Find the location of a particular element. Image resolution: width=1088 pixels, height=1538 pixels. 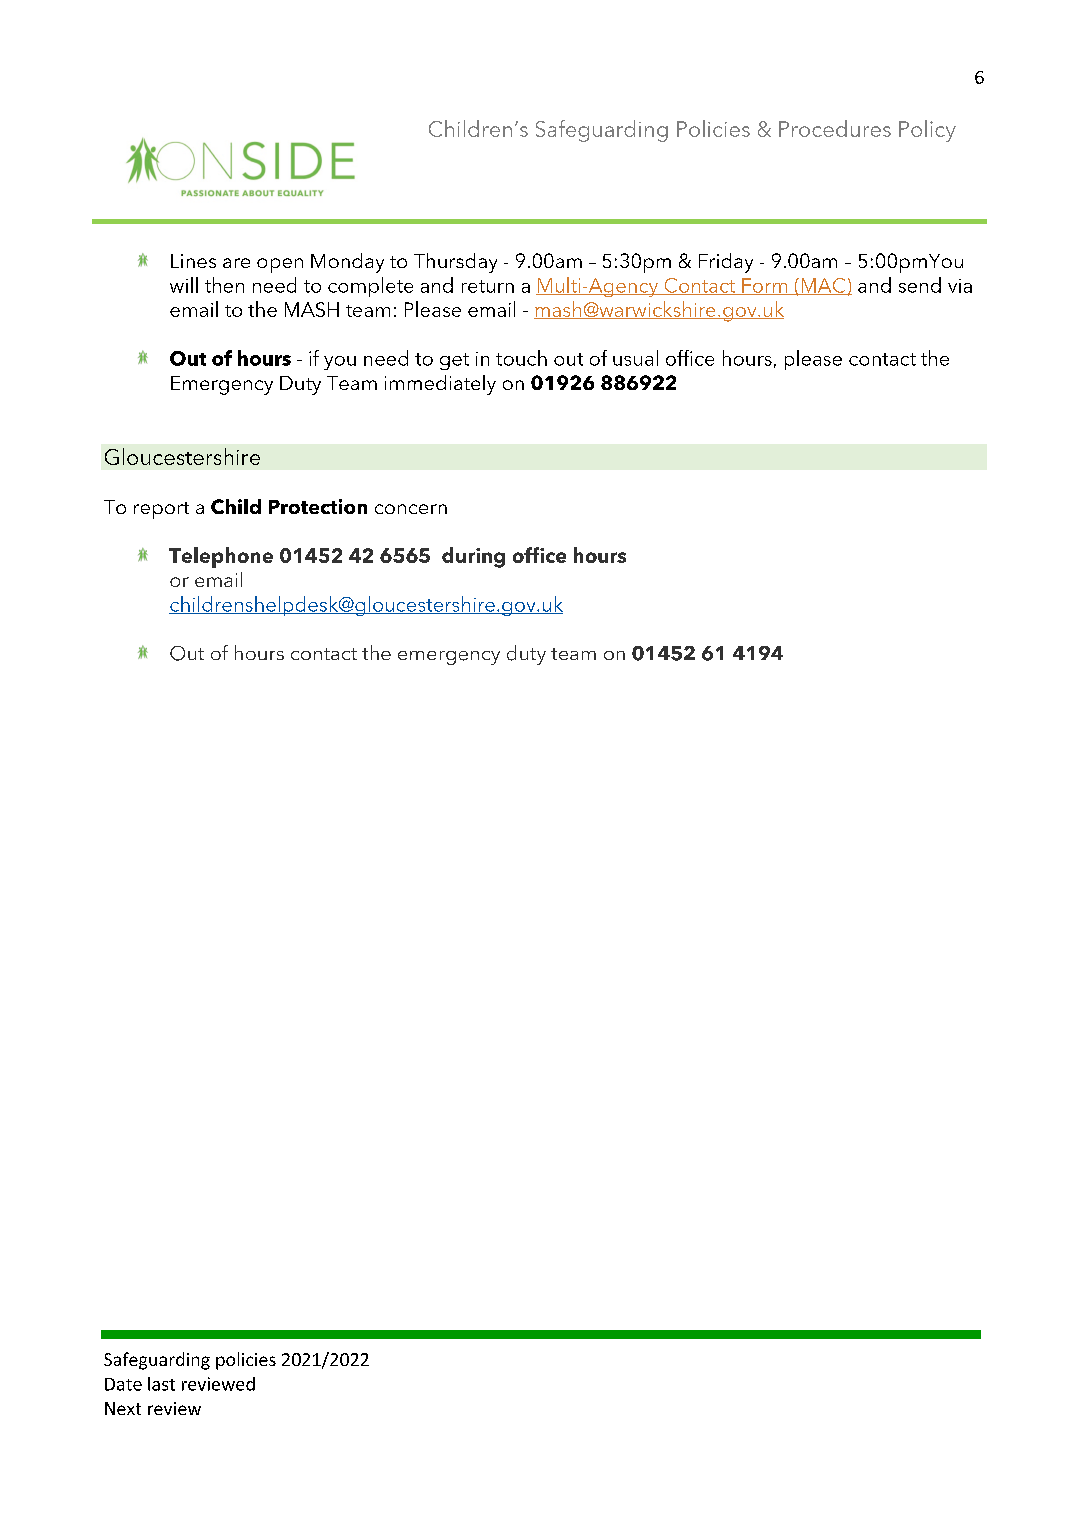

Telephone is located at coordinates (221, 557).
